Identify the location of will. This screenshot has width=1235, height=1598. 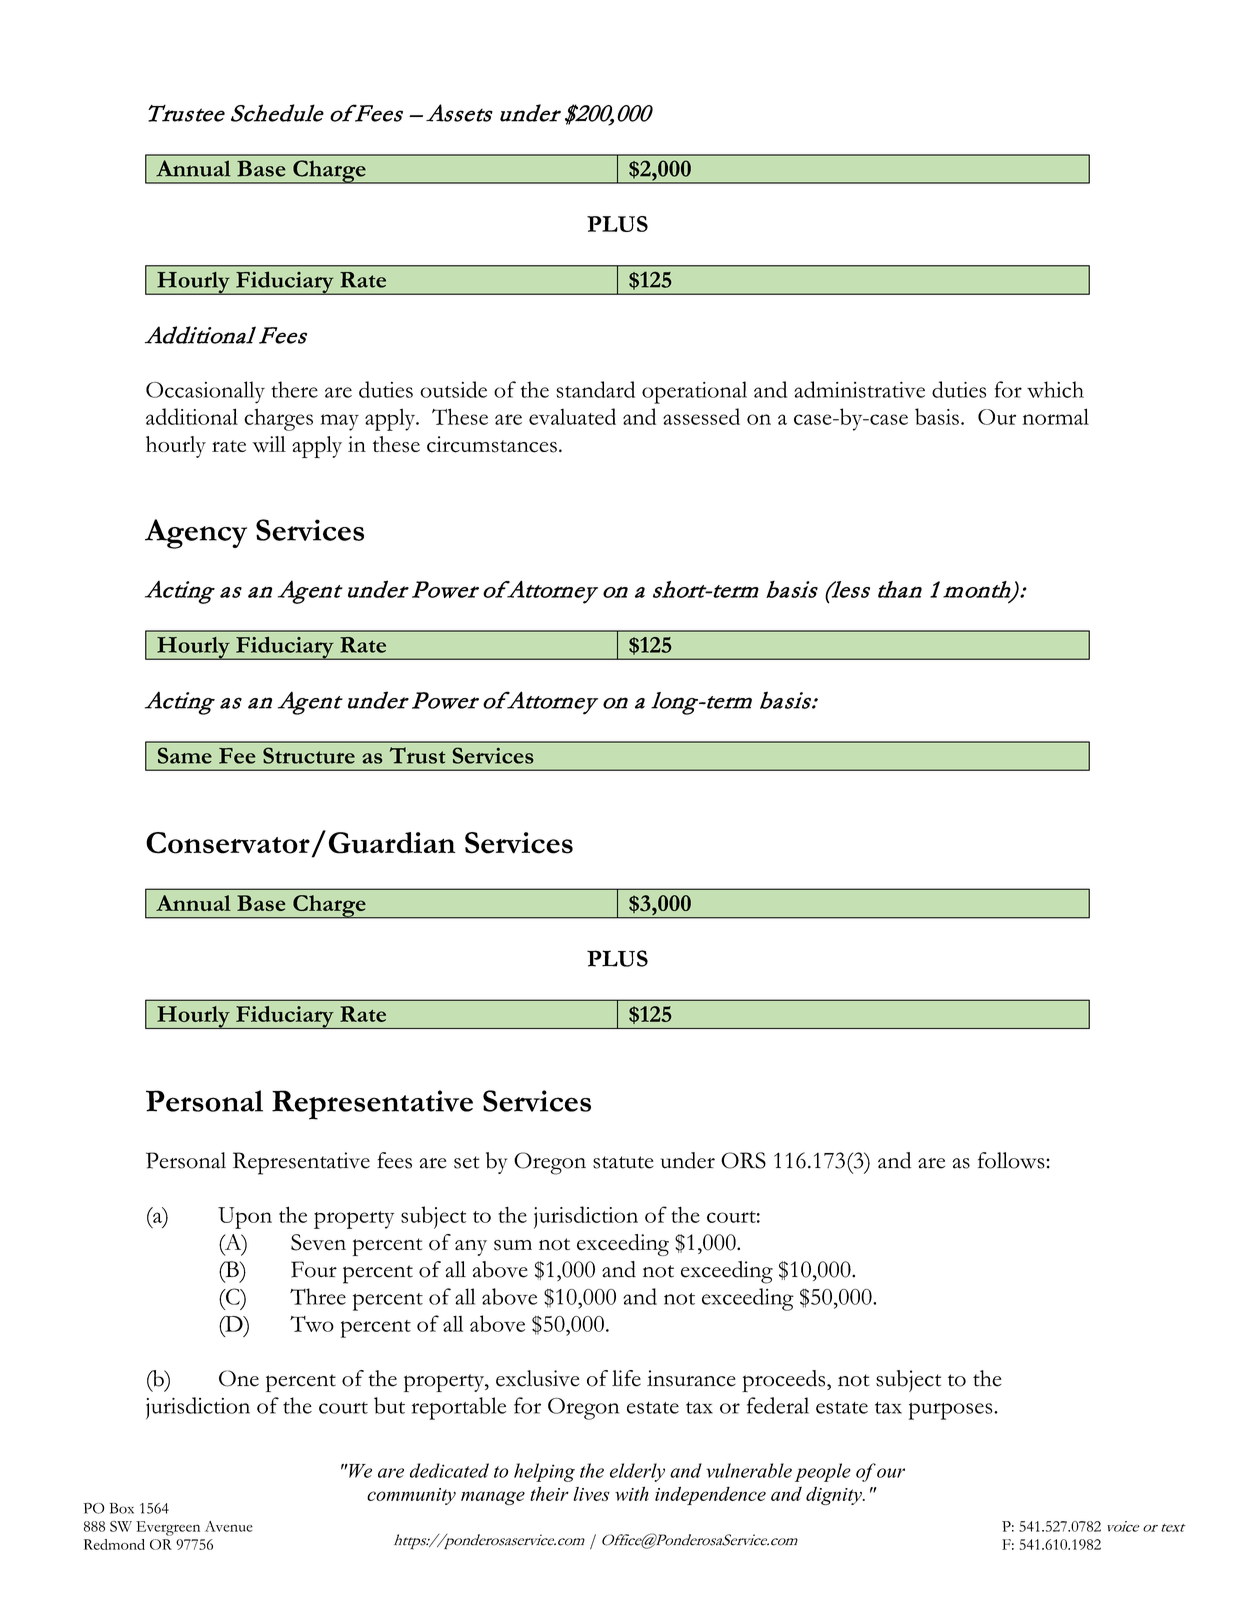
(269, 444).
